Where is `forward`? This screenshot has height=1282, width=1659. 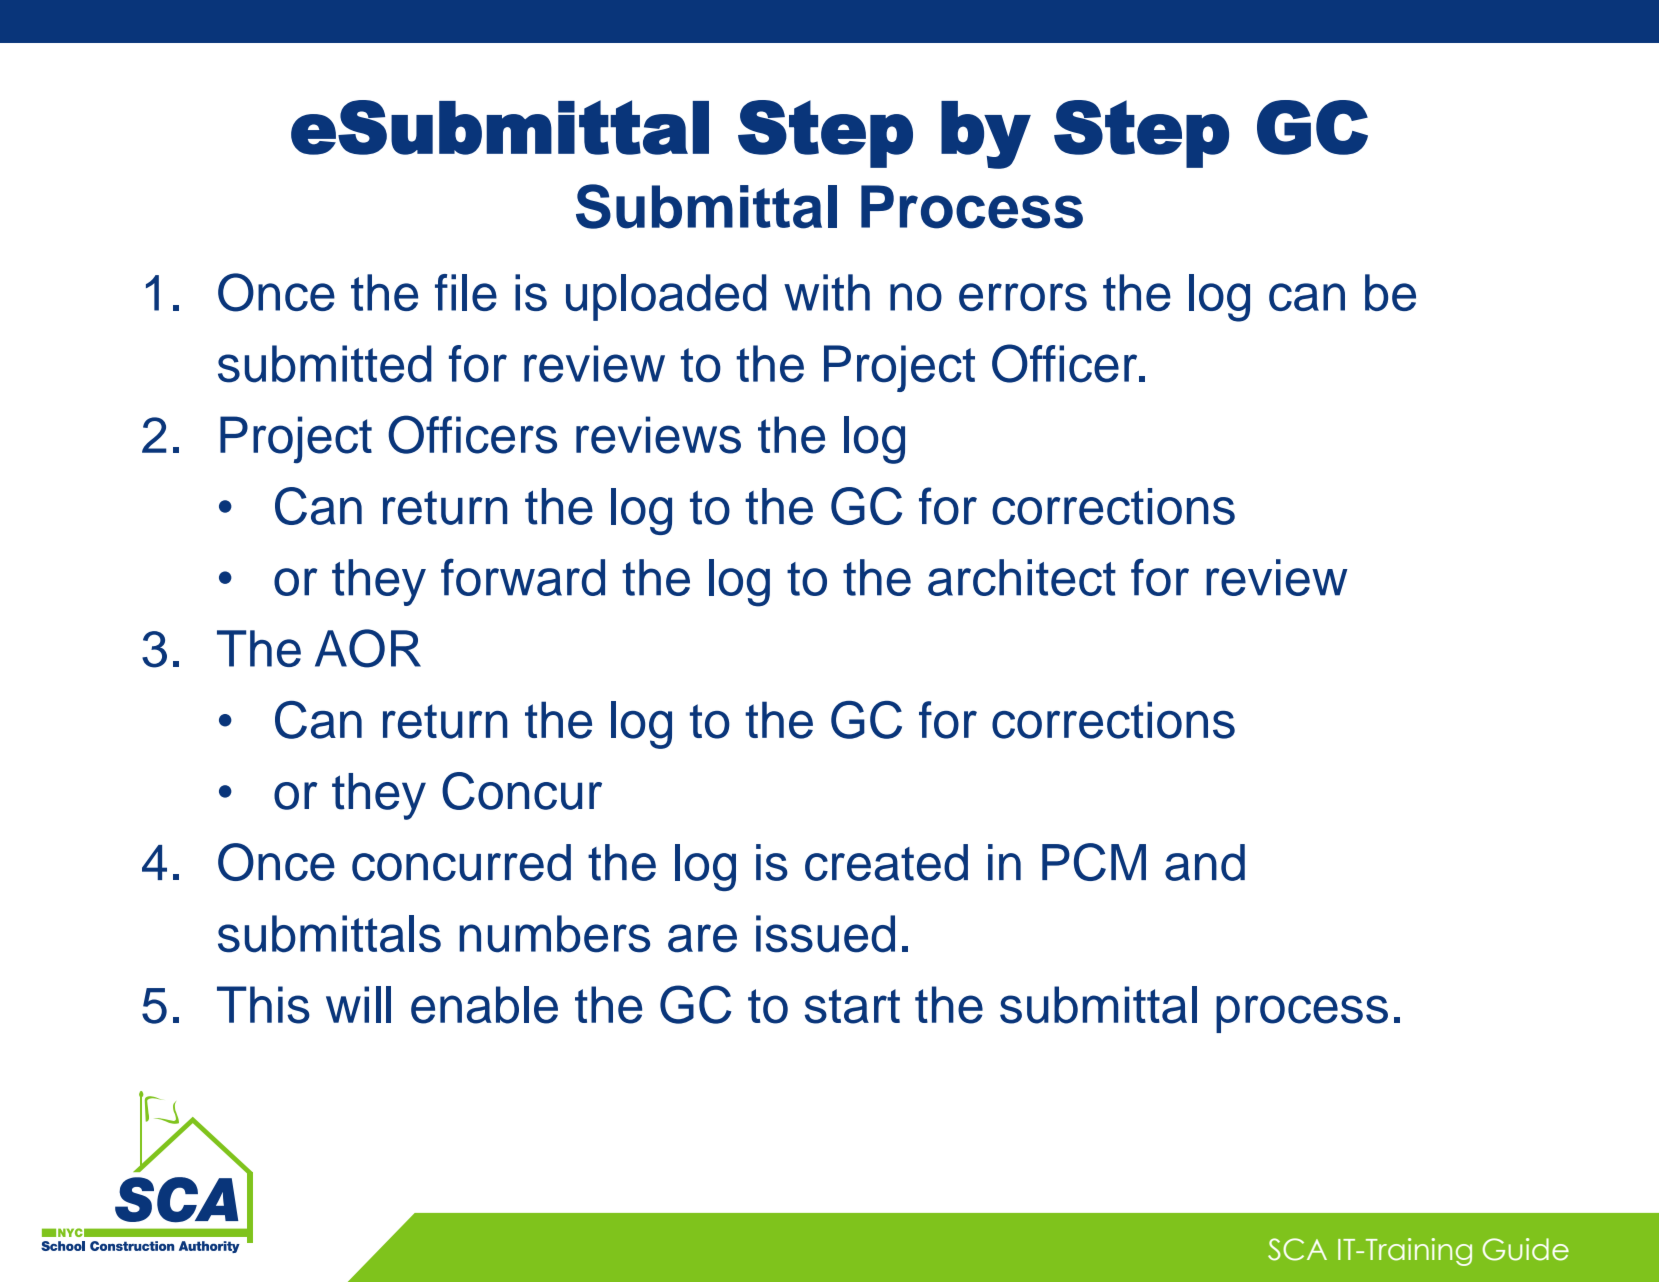 forward is located at coordinates (523, 577).
